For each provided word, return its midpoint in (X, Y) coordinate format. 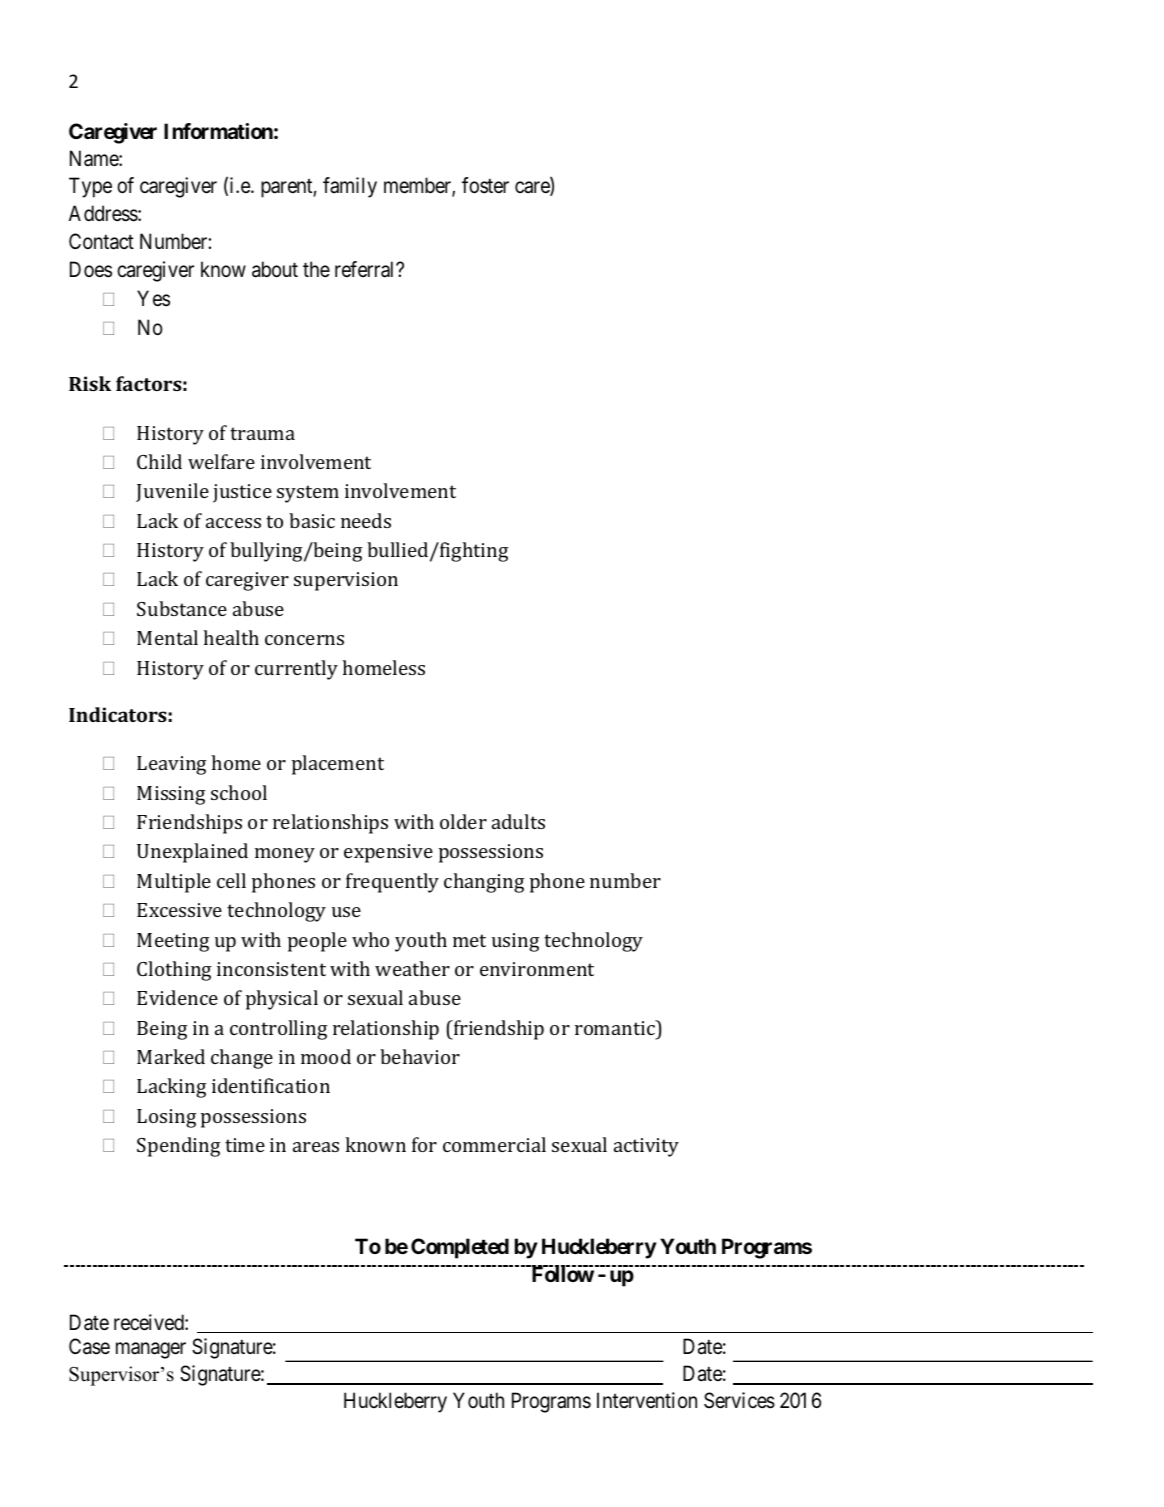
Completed (460, 1248)
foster (485, 185)
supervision (346, 581)
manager (151, 1350)
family (350, 187)
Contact (101, 241)
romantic (616, 1027)
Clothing (174, 971)
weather (412, 968)
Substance (182, 608)
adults (518, 821)
